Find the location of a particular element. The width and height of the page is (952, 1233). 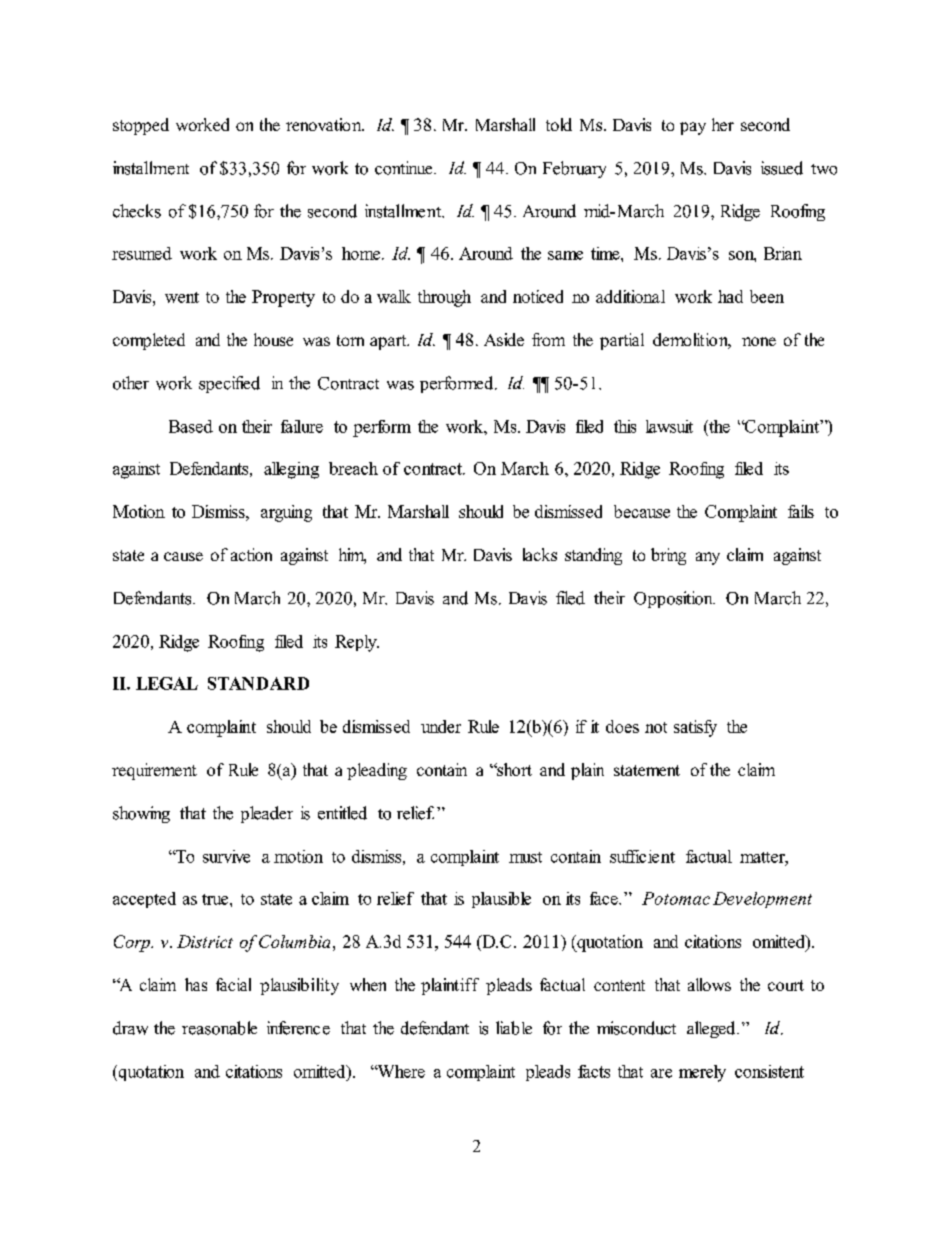

stopped is located at coordinates (141, 126).
